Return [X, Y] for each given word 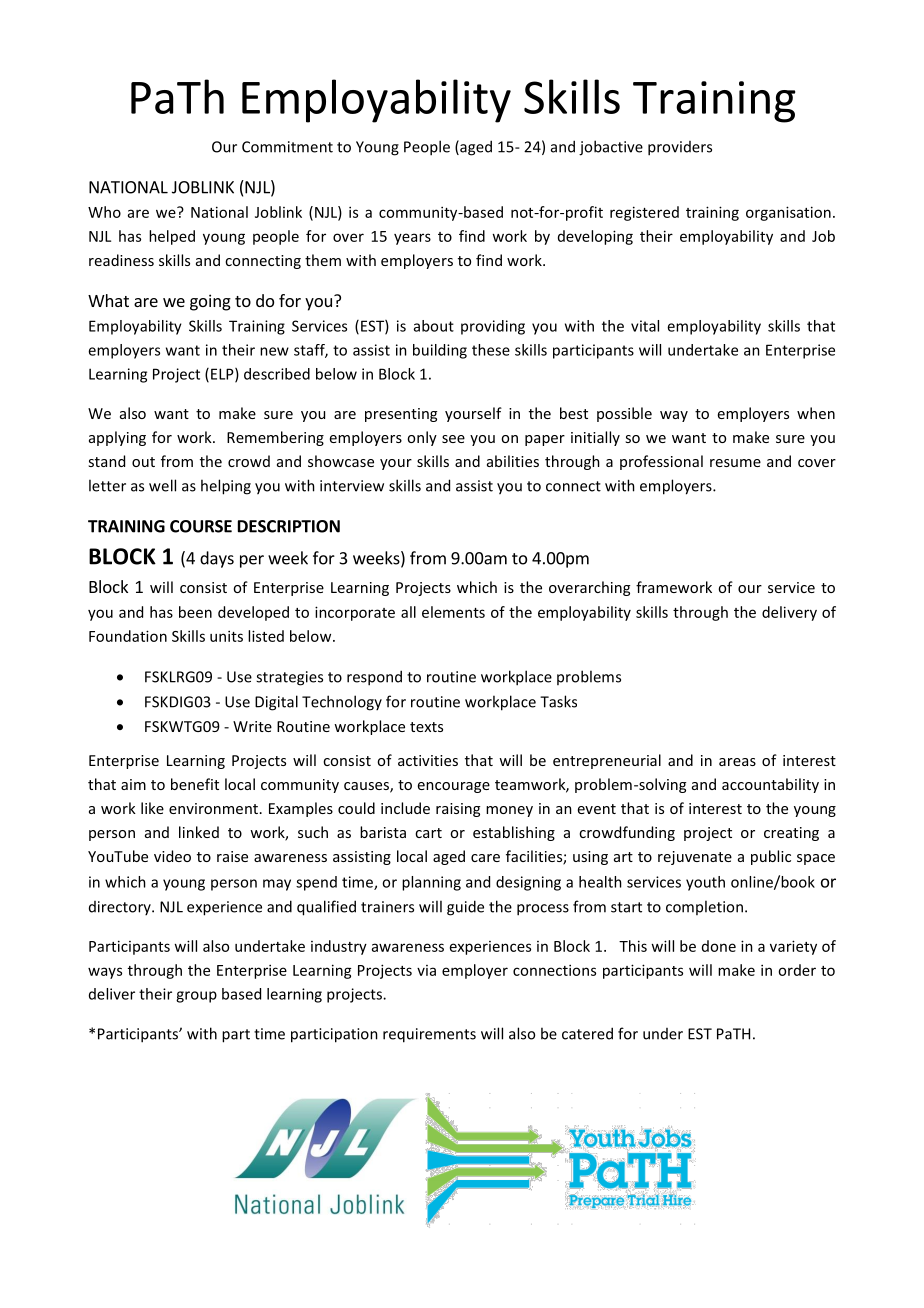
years [412, 239]
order [797, 970]
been [195, 612]
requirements [429, 1035]
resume [735, 463]
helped [172, 237]
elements [453, 612]
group [196, 997]
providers [680, 148]
